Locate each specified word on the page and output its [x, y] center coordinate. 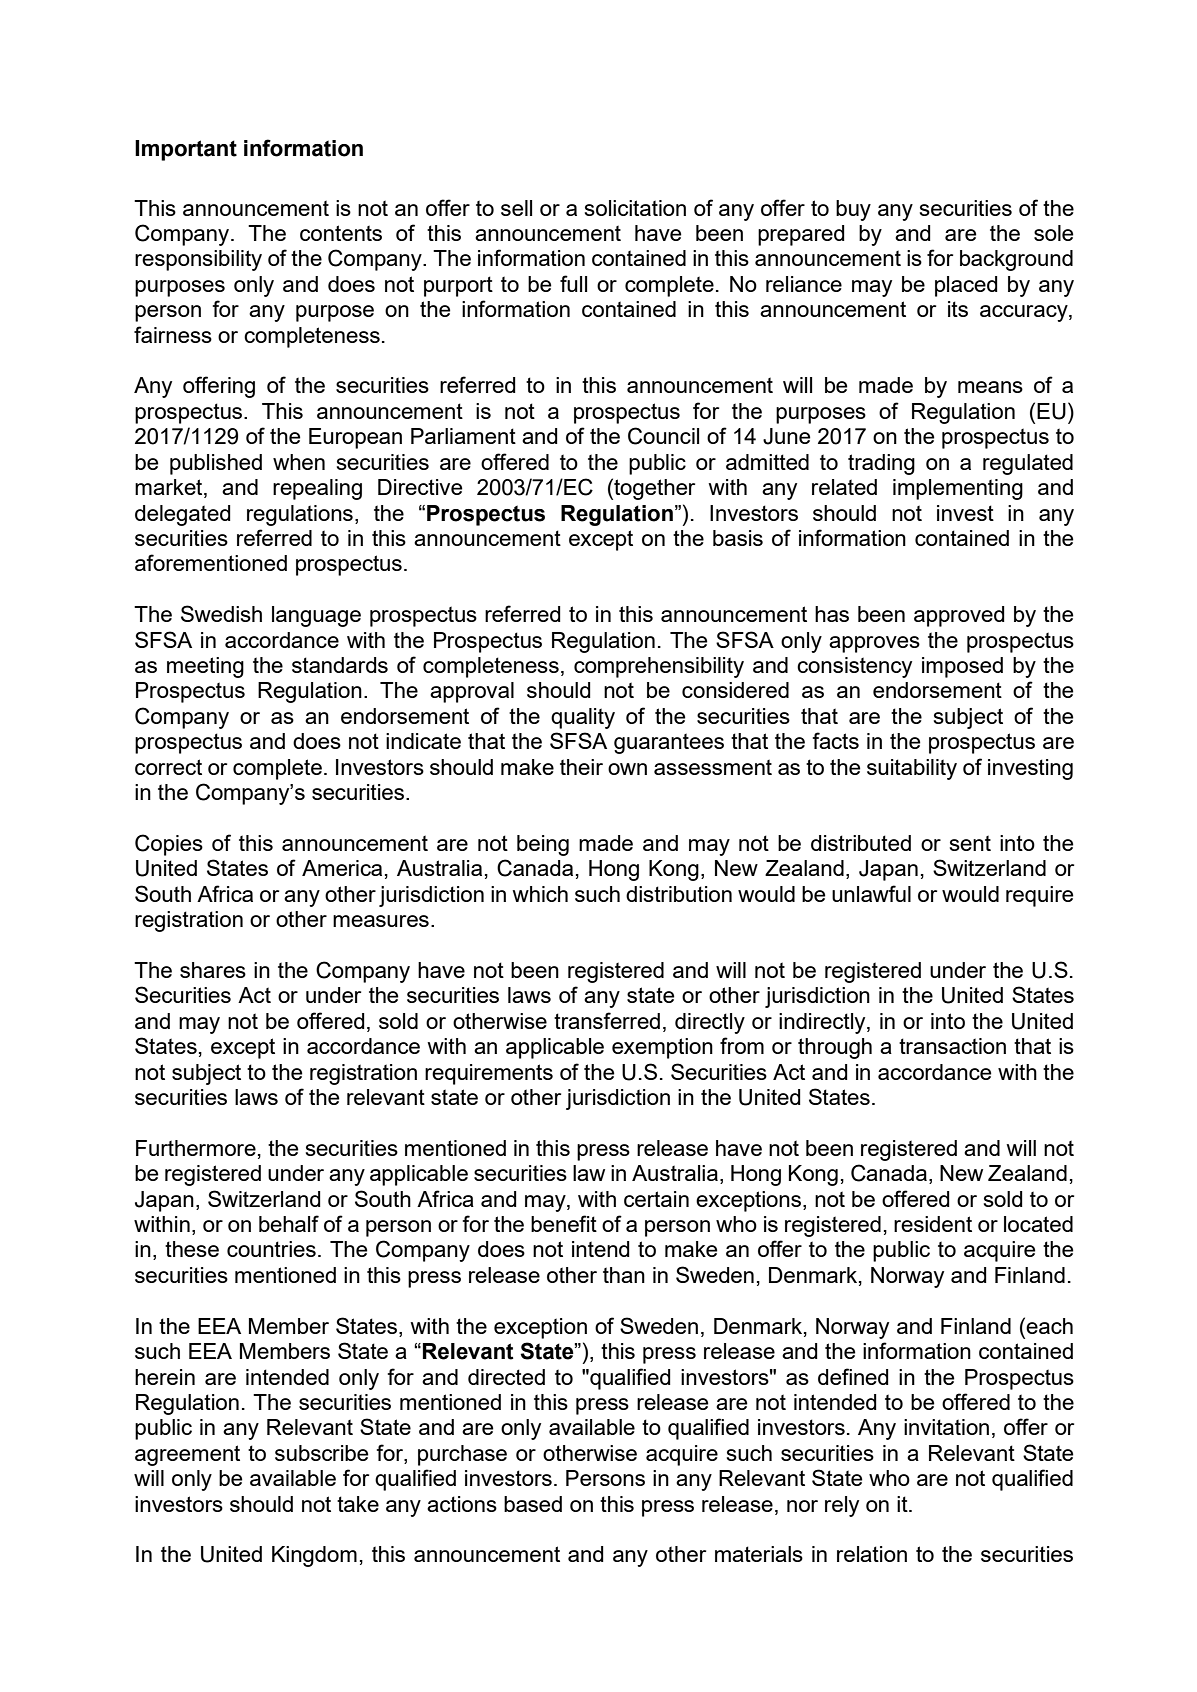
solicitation [635, 208]
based [533, 1504]
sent [970, 843]
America [342, 868]
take [358, 1504]
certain [656, 1199]
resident [933, 1224]
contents [341, 233]
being [543, 845]
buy [853, 210]
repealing [317, 489]
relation [872, 1554]
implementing [958, 489]
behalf [289, 1223]
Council [663, 436]
